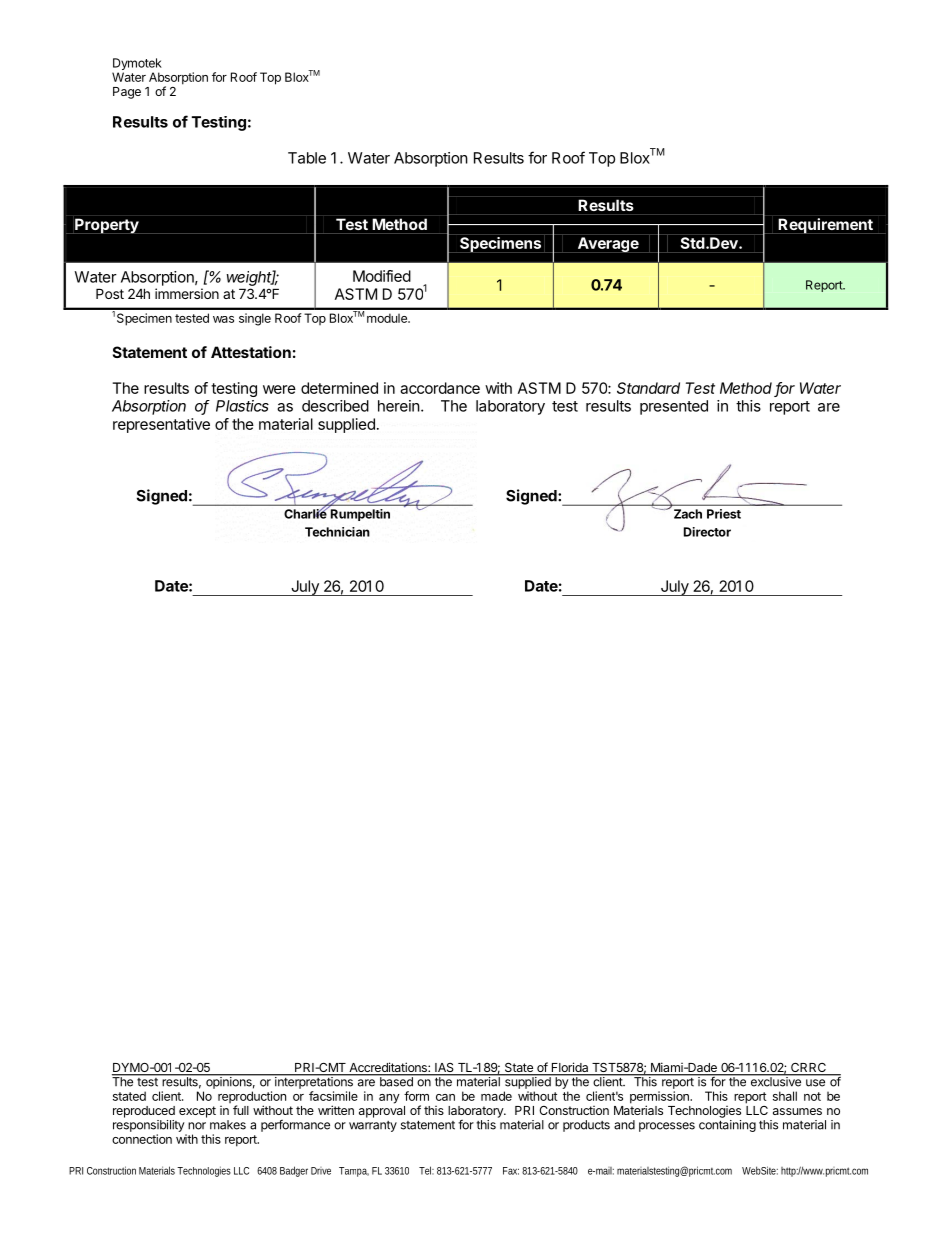 Image resolution: width=952 pixels, height=1233 pixels. What do you see at coordinates (826, 226) in the page?
I see `Requirement` at bounding box center [826, 226].
